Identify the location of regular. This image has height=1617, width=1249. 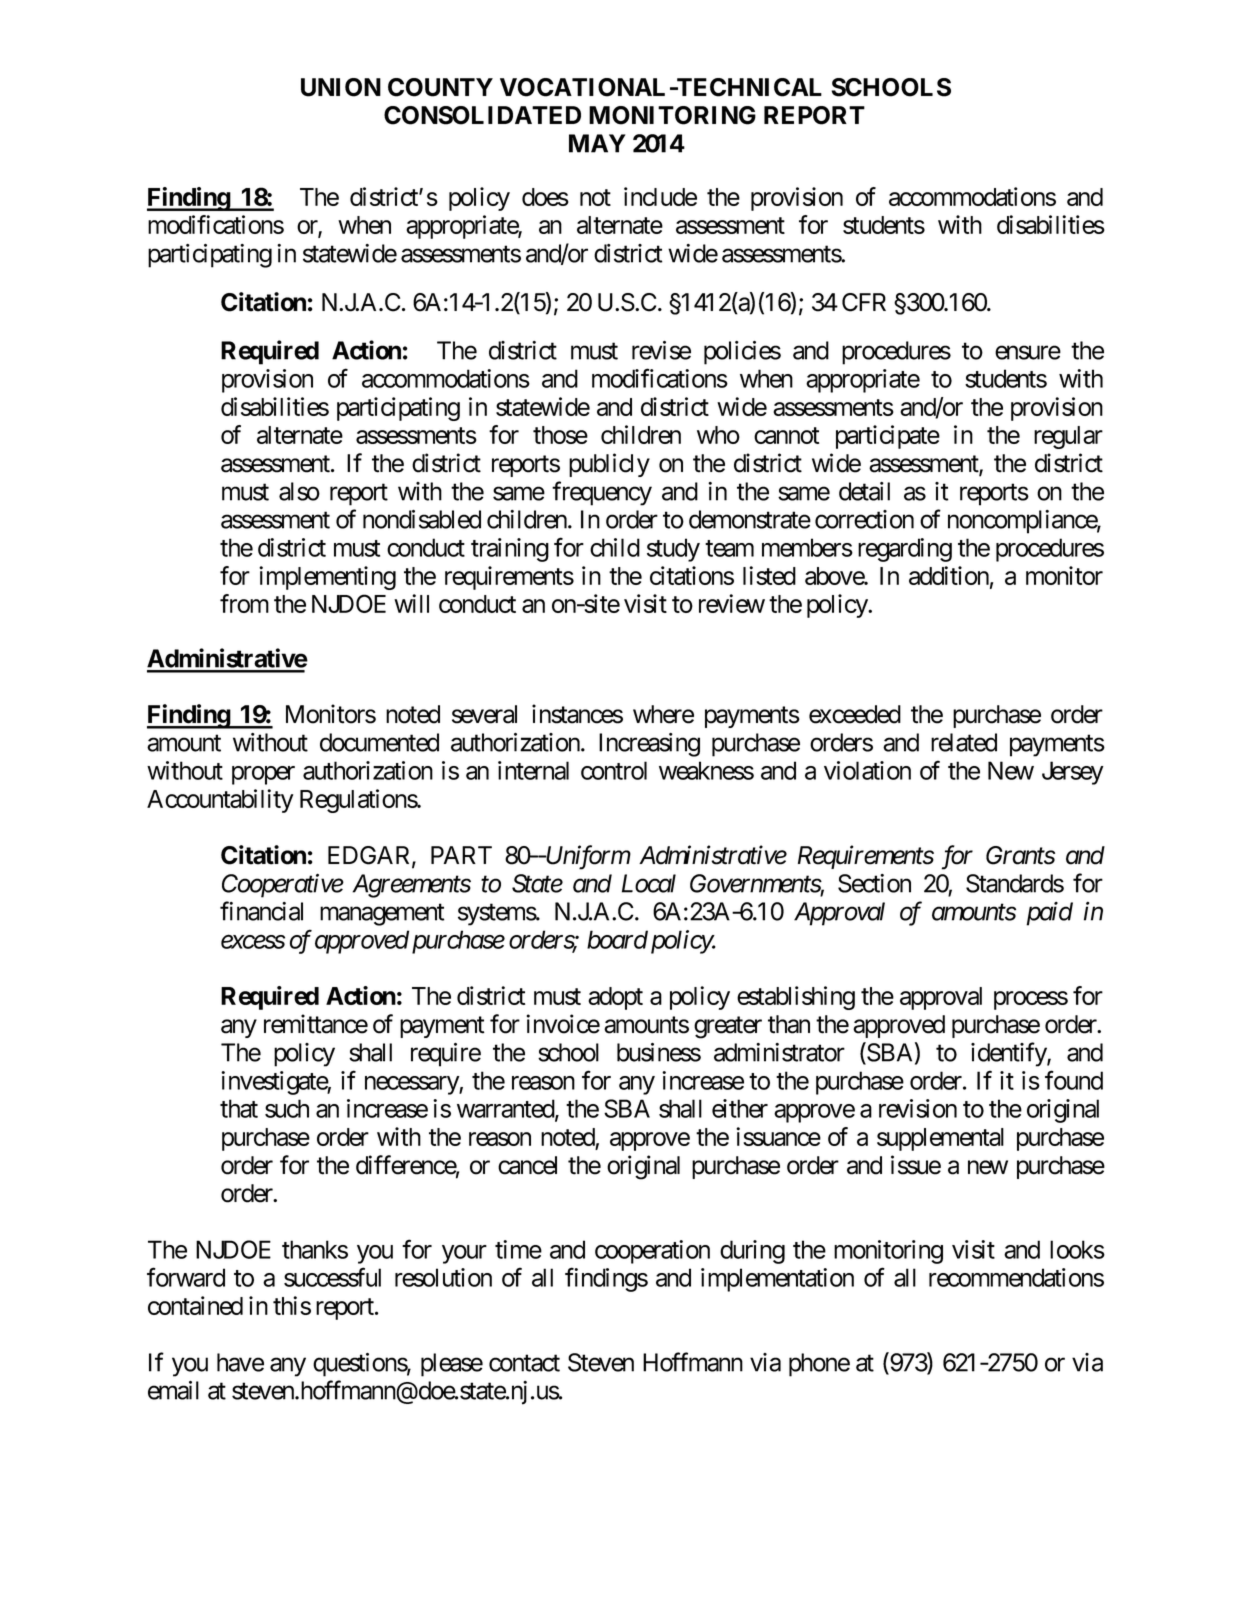
(1068, 437).
